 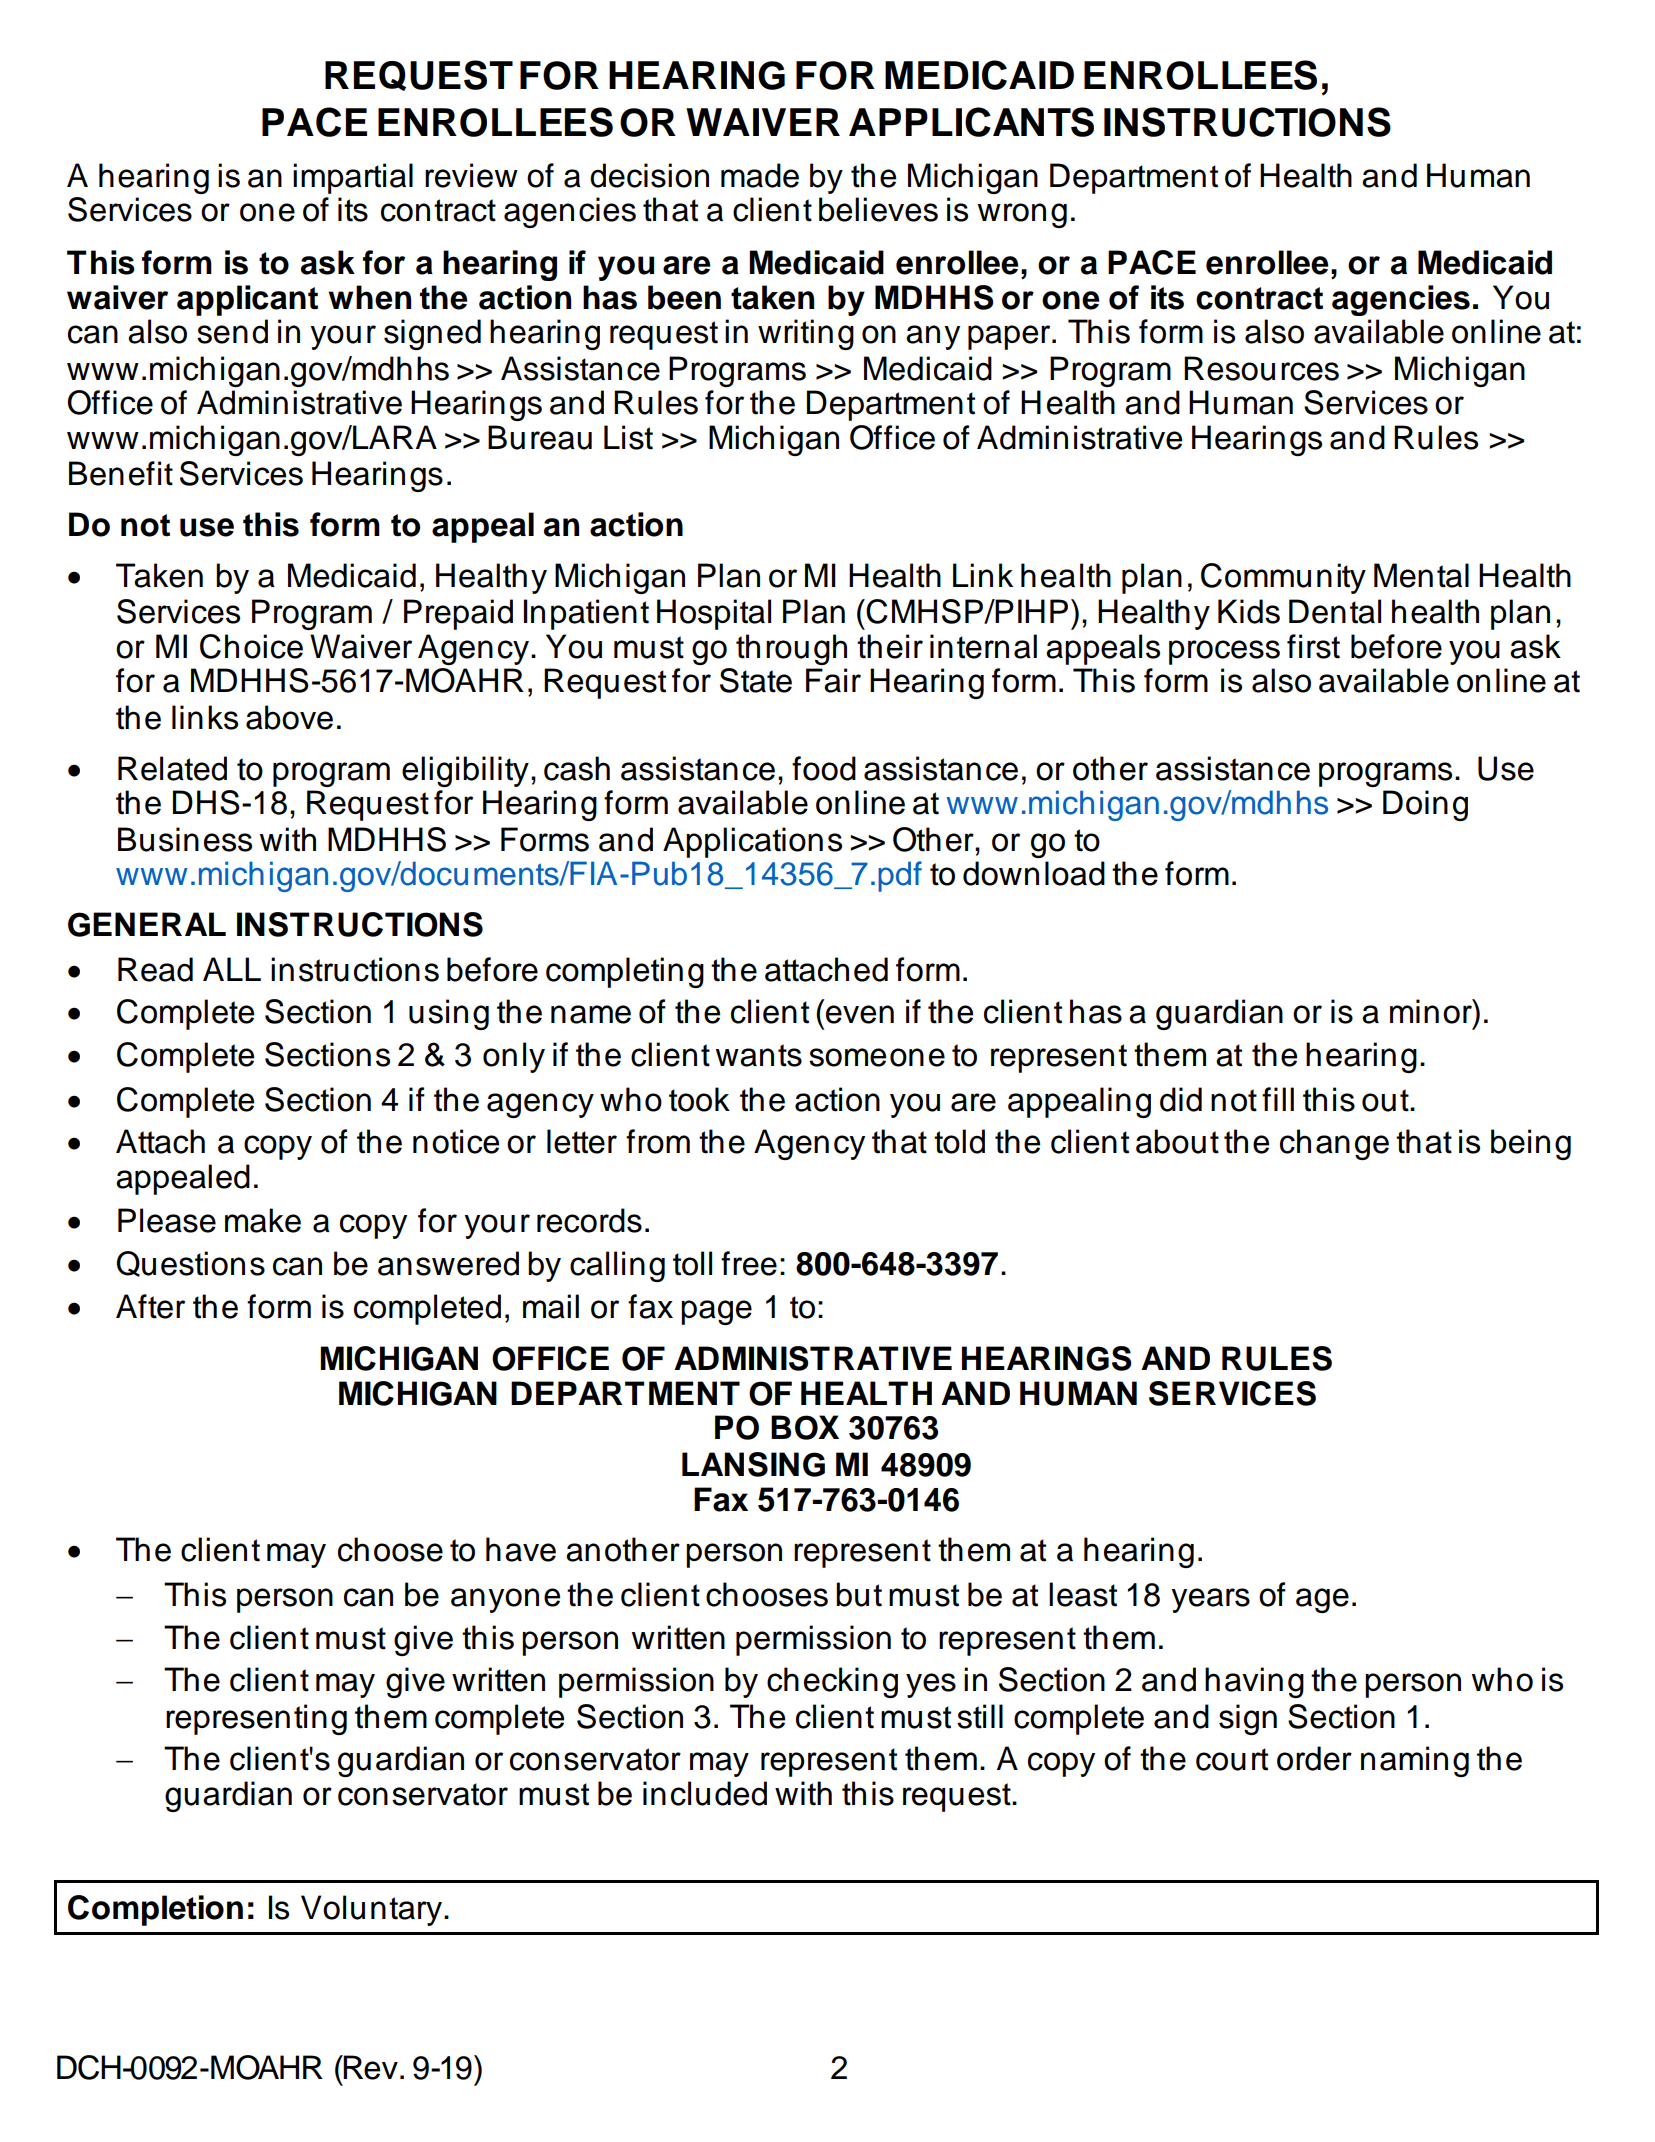 What do you see at coordinates (1425, 805) in the screenshot?
I see `Doing` at bounding box center [1425, 805].
